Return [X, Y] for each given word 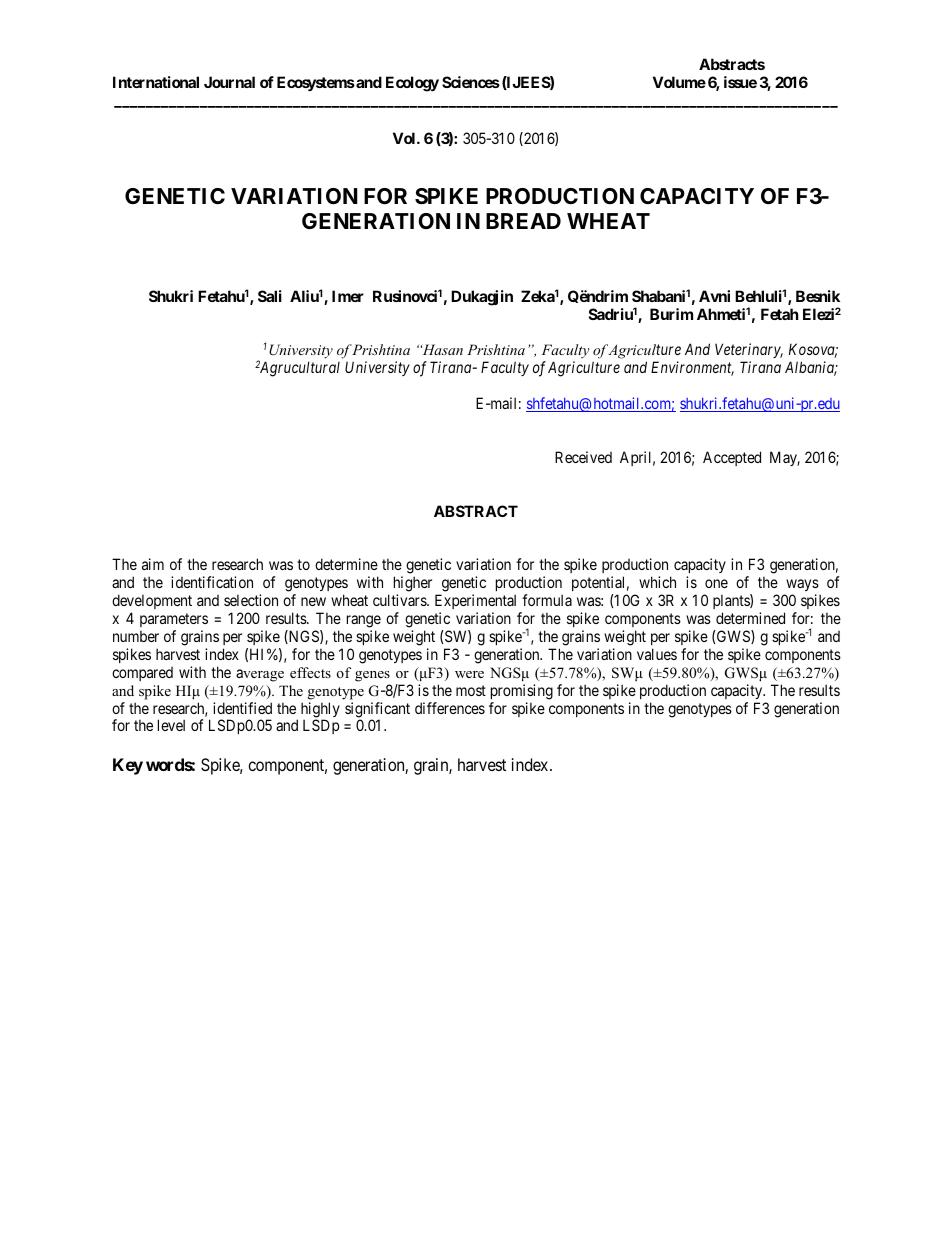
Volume [679, 82]
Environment [692, 368]
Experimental [475, 601]
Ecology [412, 84]
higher [413, 585]
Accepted [732, 458]
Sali [270, 296]
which [657, 582]
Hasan [441, 349]
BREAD [523, 221]
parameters [174, 620]
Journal [229, 82]
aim [153, 564]
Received [583, 457]
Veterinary [749, 352]
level [171, 725]
